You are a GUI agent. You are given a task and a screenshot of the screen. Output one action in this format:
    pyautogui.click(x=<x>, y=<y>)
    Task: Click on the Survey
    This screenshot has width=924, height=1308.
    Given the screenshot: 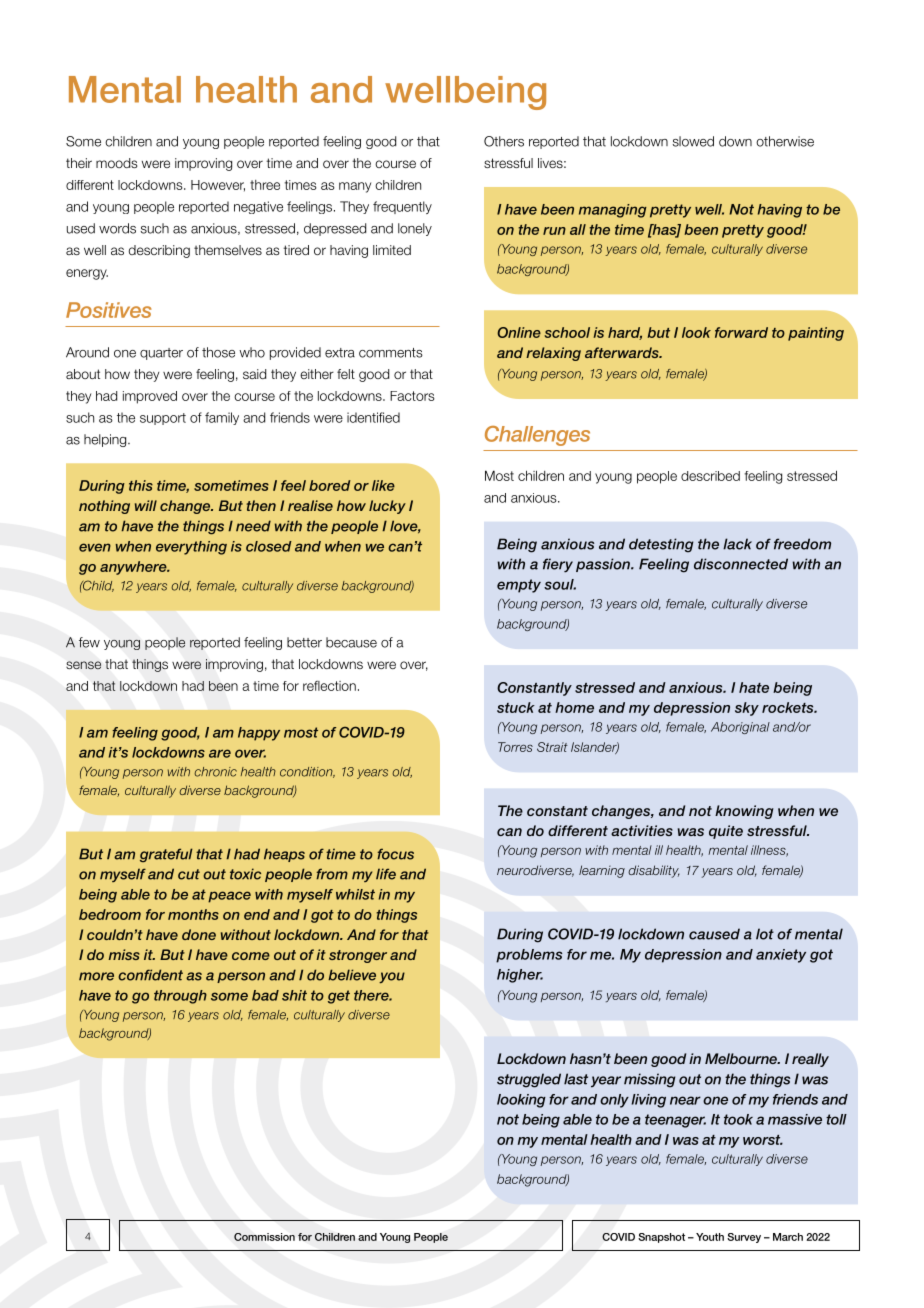 What is the action you would take?
    pyautogui.click(x=744, y=1238)
